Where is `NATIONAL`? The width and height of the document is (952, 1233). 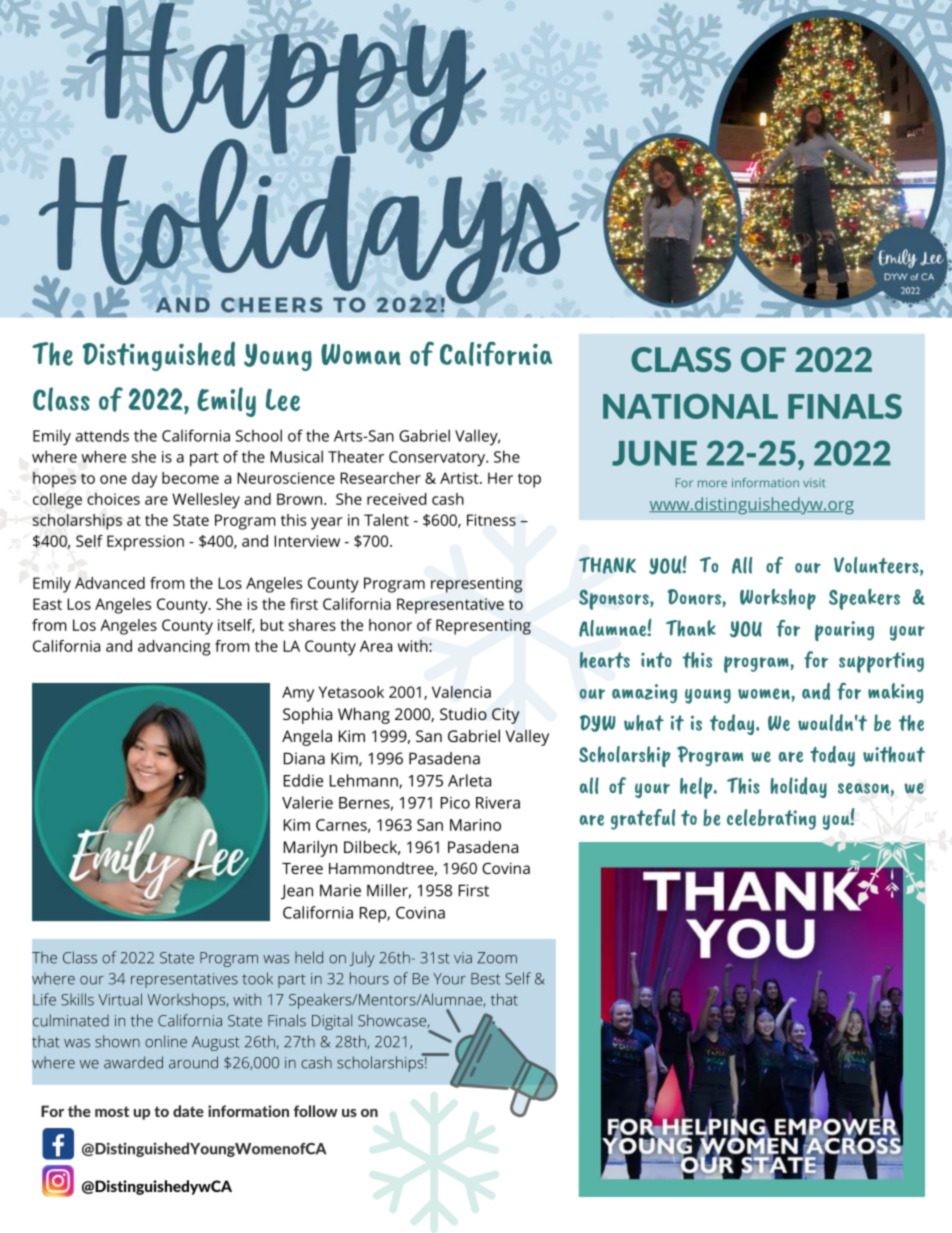 NATIONAL is located at coordinates (690, 406).
